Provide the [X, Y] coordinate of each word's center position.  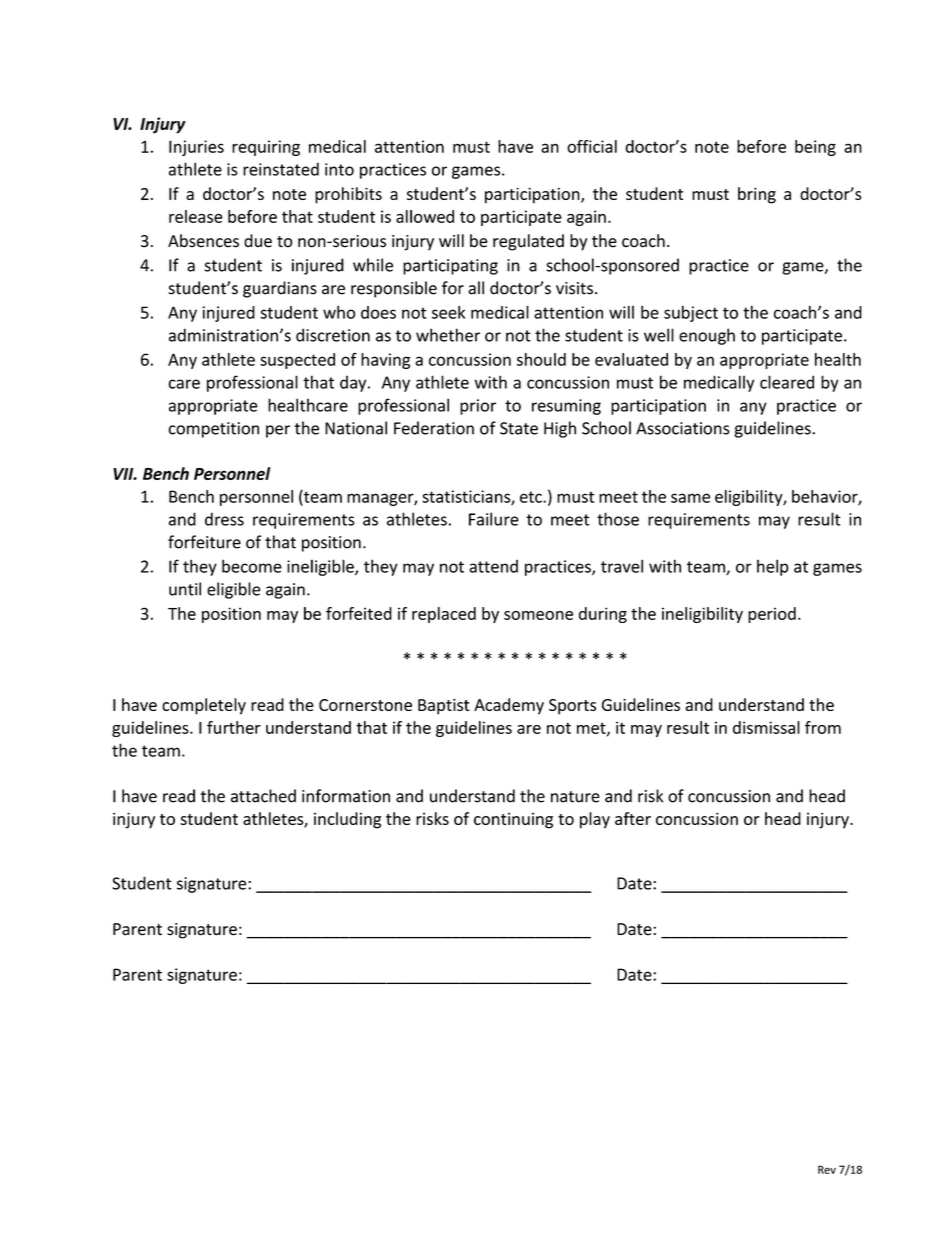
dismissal [766, 727]
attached [263, 796]
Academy [509, 706]
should [541, 359]
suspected [297, 361]
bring [757, 195]
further [234, 727]
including [347, 820]
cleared [787, 382]
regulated [528, 242]
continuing [513, 820]
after [633, 818]
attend [493, 566]
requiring [266, 148]
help [773, 567]
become [252, 566]
